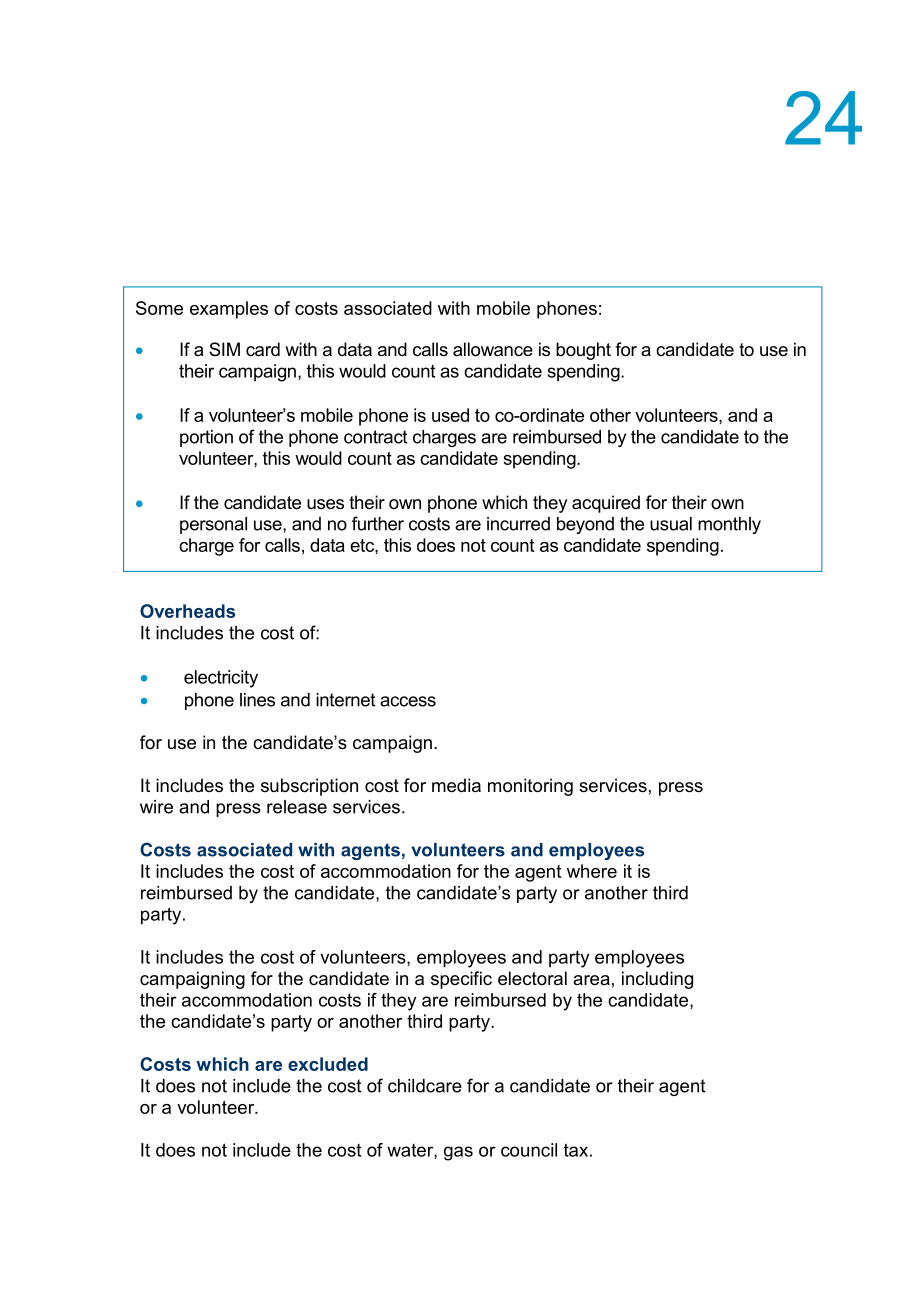 This image has width=924, height=1309. What do you see at coordinates (156, 807) in the image?
I see `wire` at bounding box center [156, 807].
